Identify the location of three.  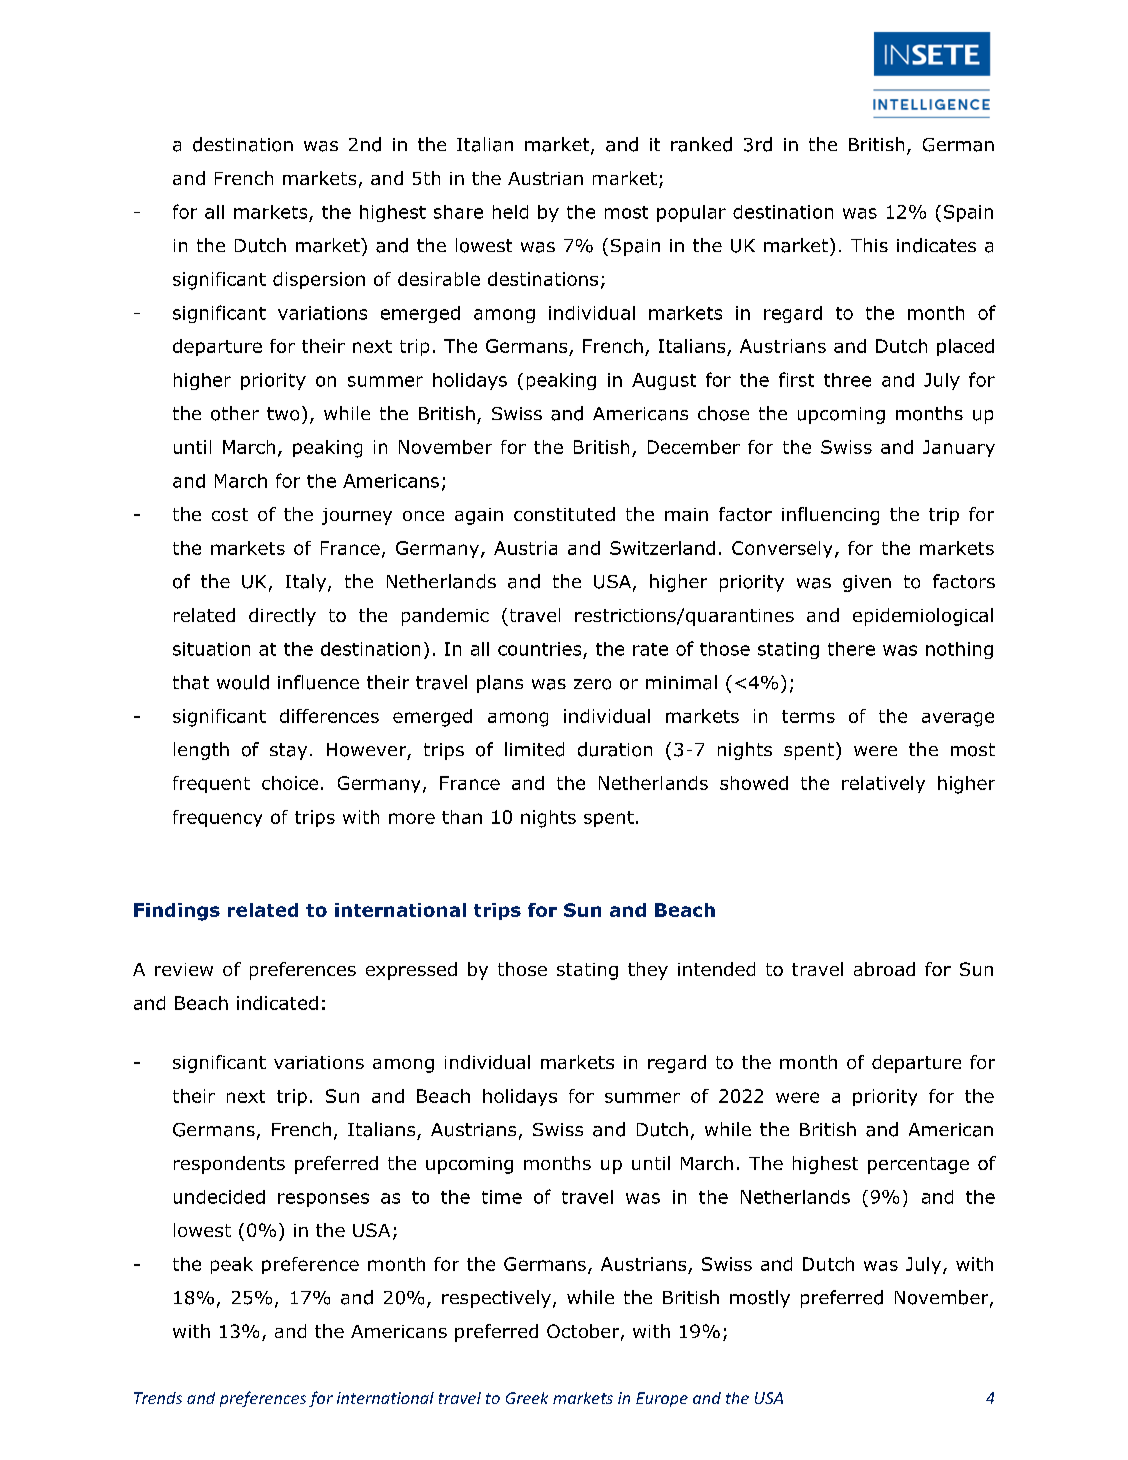
(847, 380).
